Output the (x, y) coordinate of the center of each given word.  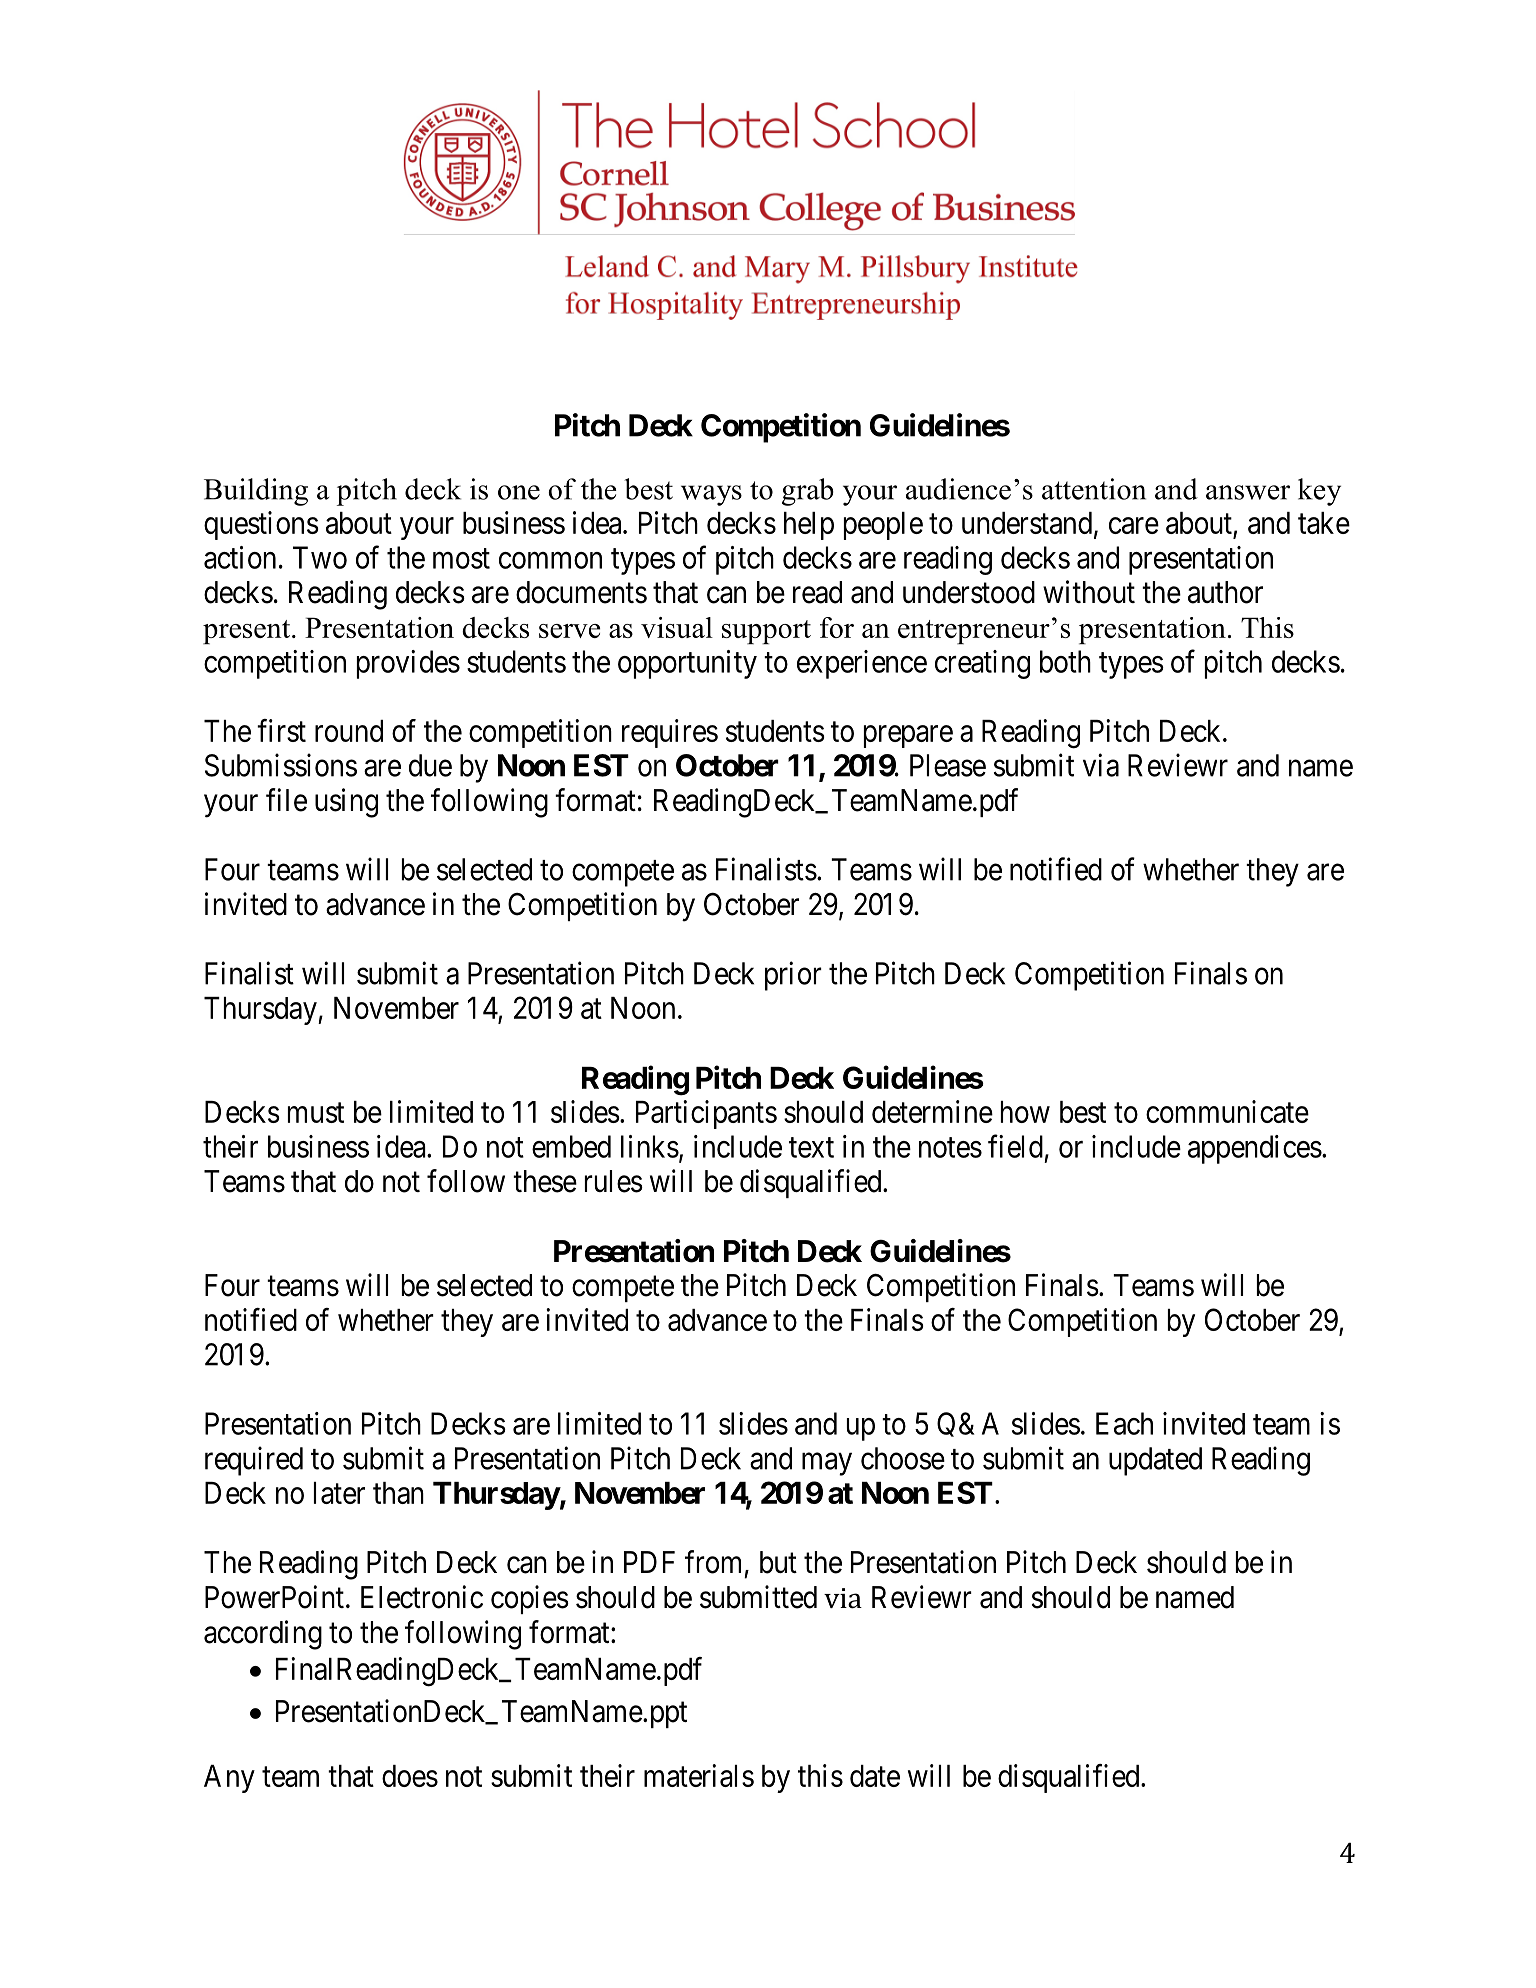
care (1134, 525)
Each (1124, 1423)
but (778, 1562)
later (339, 1493)
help (809, 526)
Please (948, 765)
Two (320, 557)
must (316, 1113)
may (827, 1464)
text (811, 1148)
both (1065, 661)
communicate (1227, 1111)
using (346, 803)
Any (229, 1779)
